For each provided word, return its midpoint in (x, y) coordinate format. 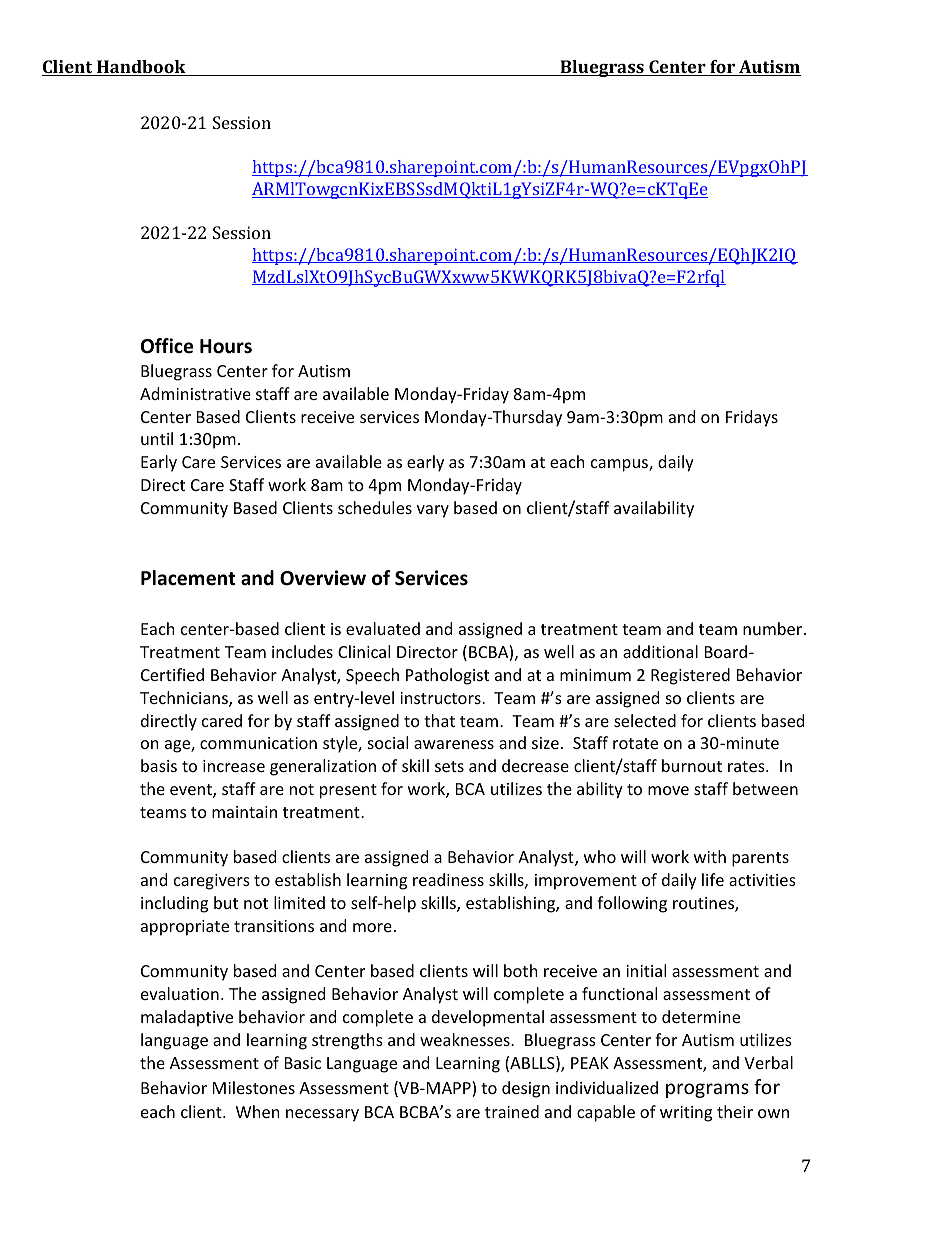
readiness (448, 879)
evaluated (383, 628)
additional (660, 651)
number (774, 628)
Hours (226, 346)
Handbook (141, 68)
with (710, 856)
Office (167, 346)
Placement (188, 578)
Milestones (254, 1087)
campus (620, 465)
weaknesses (466, 1039)
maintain (244, 812)
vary (433, 511)
